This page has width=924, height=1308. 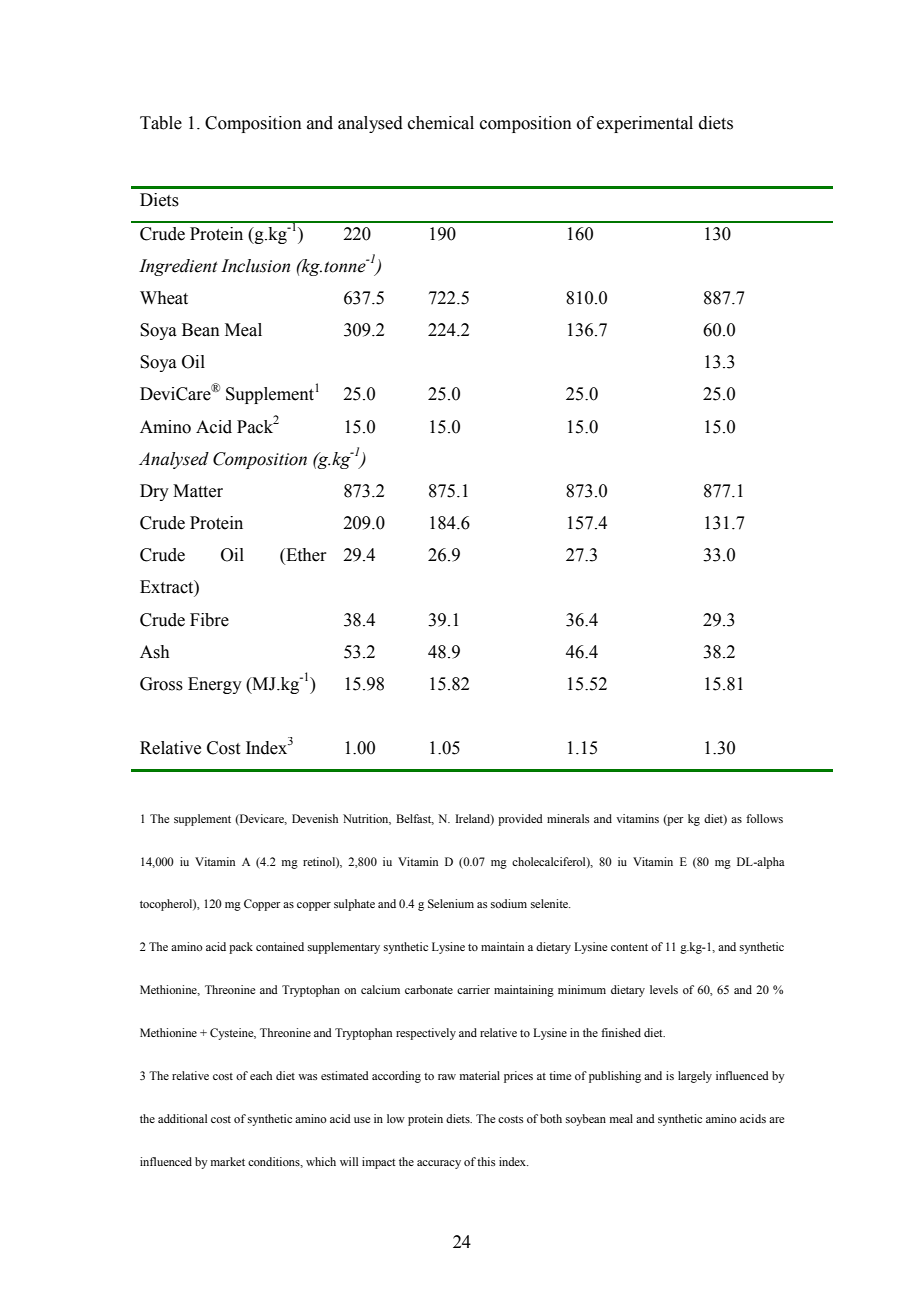 What do you see at coordinates (439, 1164) in the page?
I see `accuracy` at bounding box center [439, 1164].
